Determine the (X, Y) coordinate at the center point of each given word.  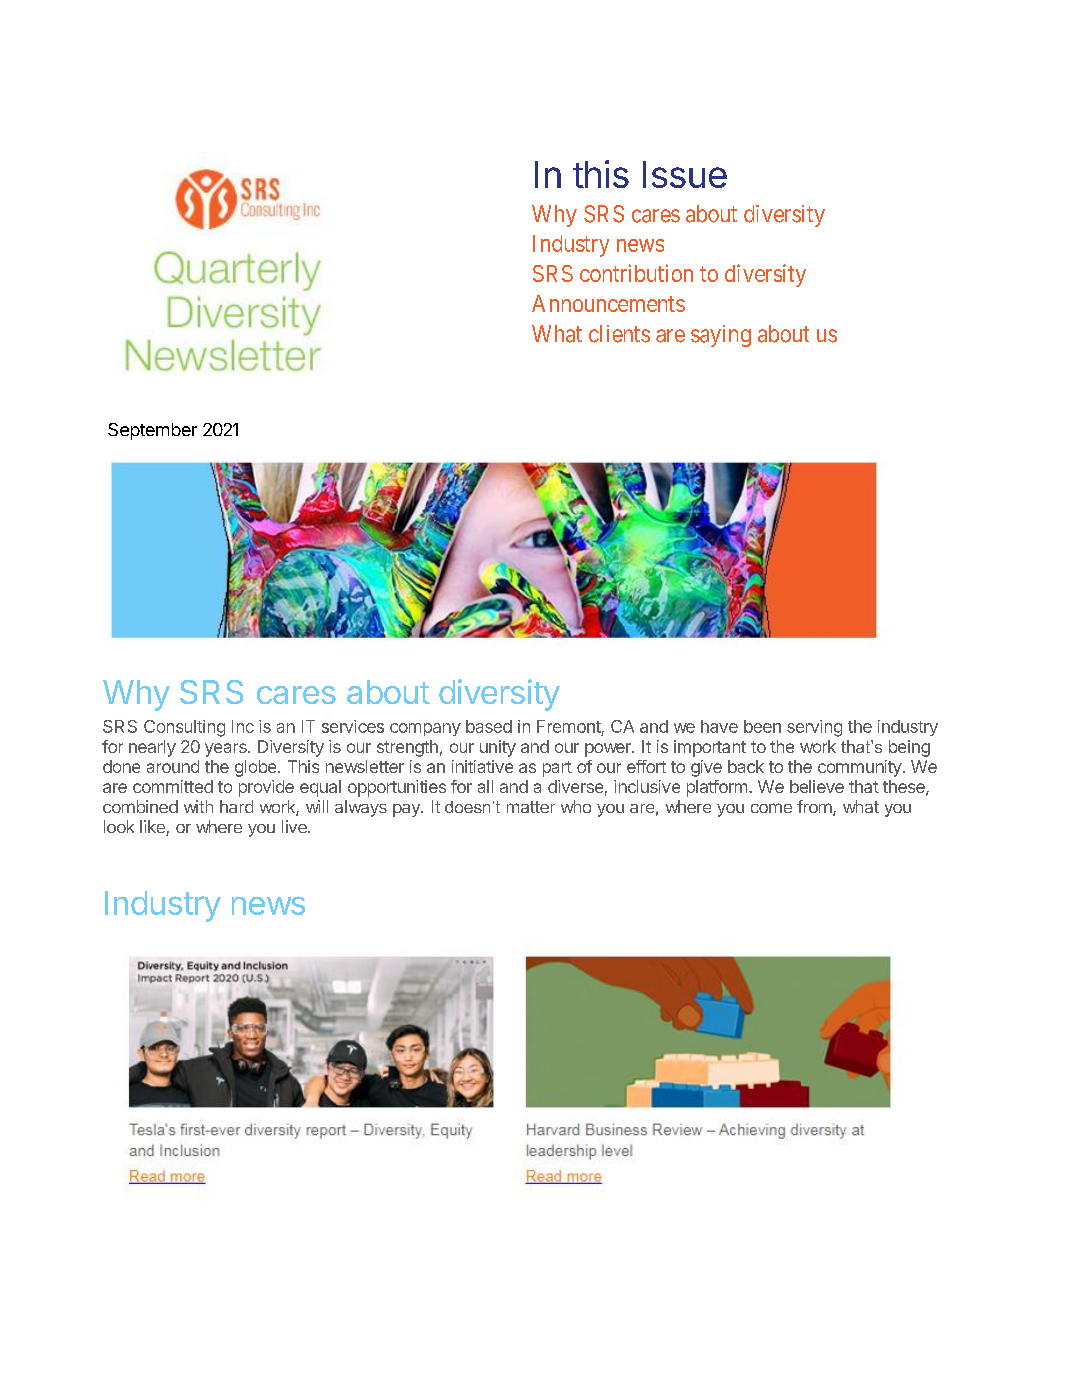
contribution (636, 273)
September (152, 431)
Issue (685, 174)
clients (619, 334)
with (198, 806)
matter (531, 807)
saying (721, 336)
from (814, 806)
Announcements (608, 303)
